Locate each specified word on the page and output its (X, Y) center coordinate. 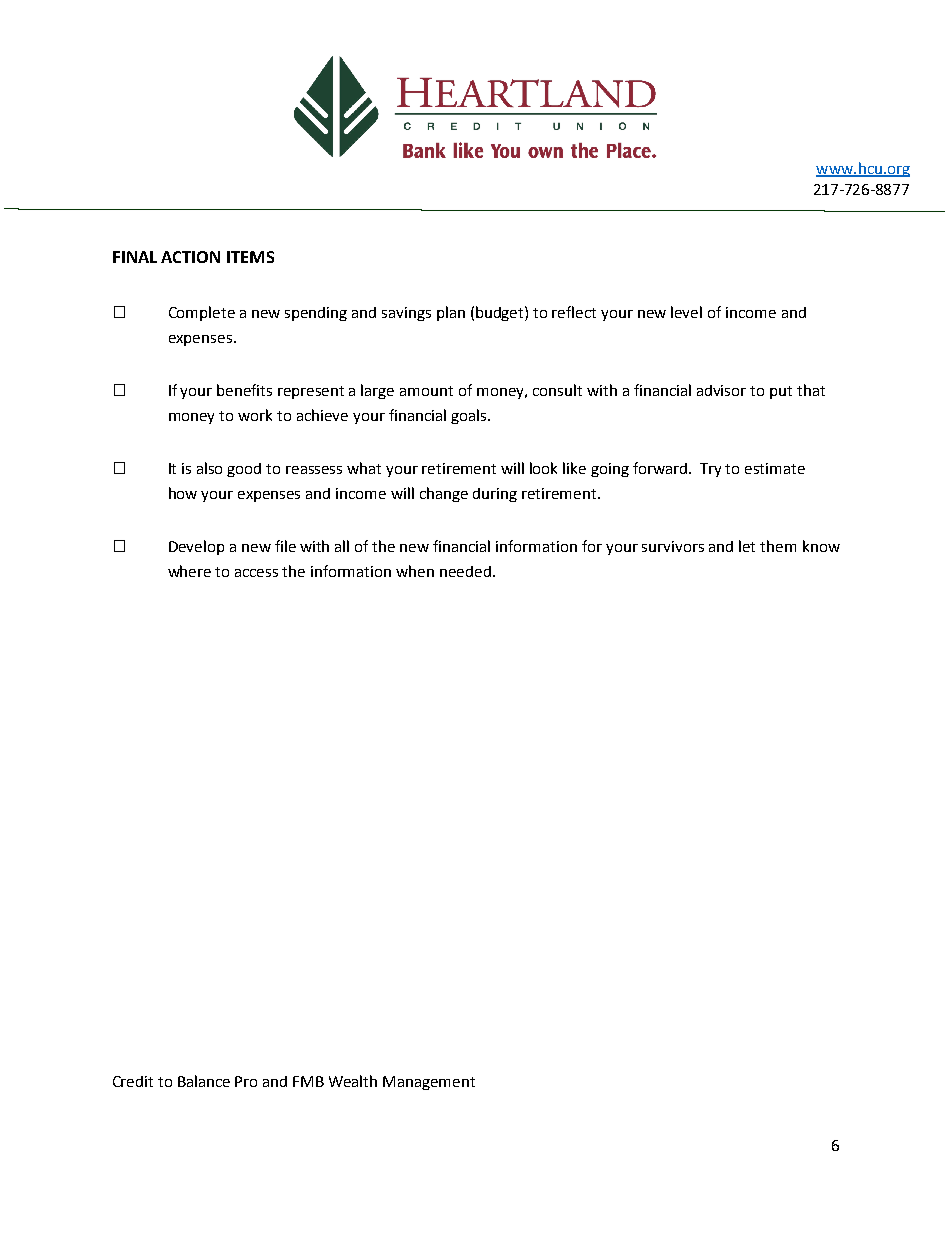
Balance (204, 1081)
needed (465, 571)
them (778, 546)
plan (451, 313)
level (686, 312)
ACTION (190, 257)
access (256, 573)
